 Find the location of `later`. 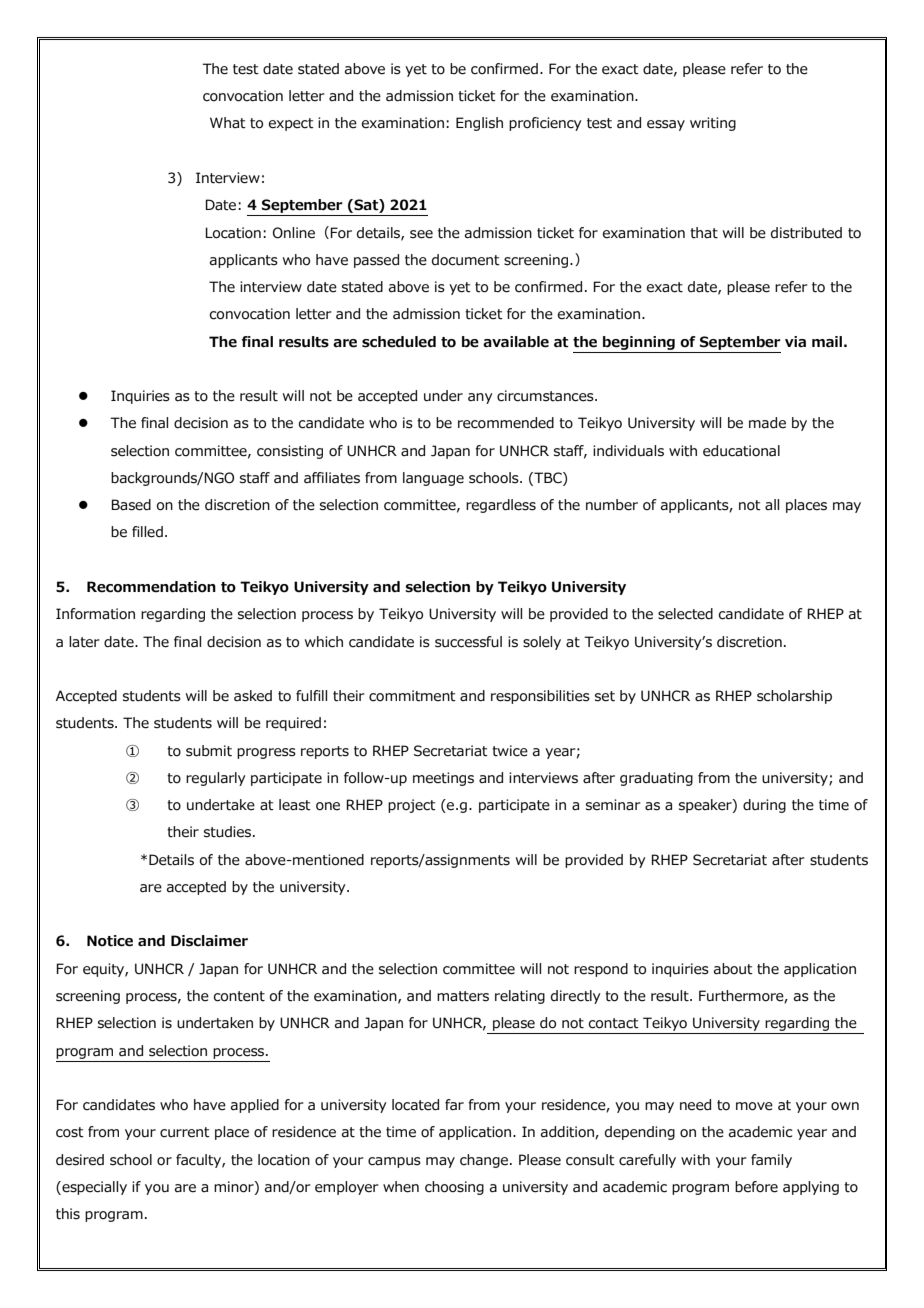

later is located at coordinates (84, 642).
